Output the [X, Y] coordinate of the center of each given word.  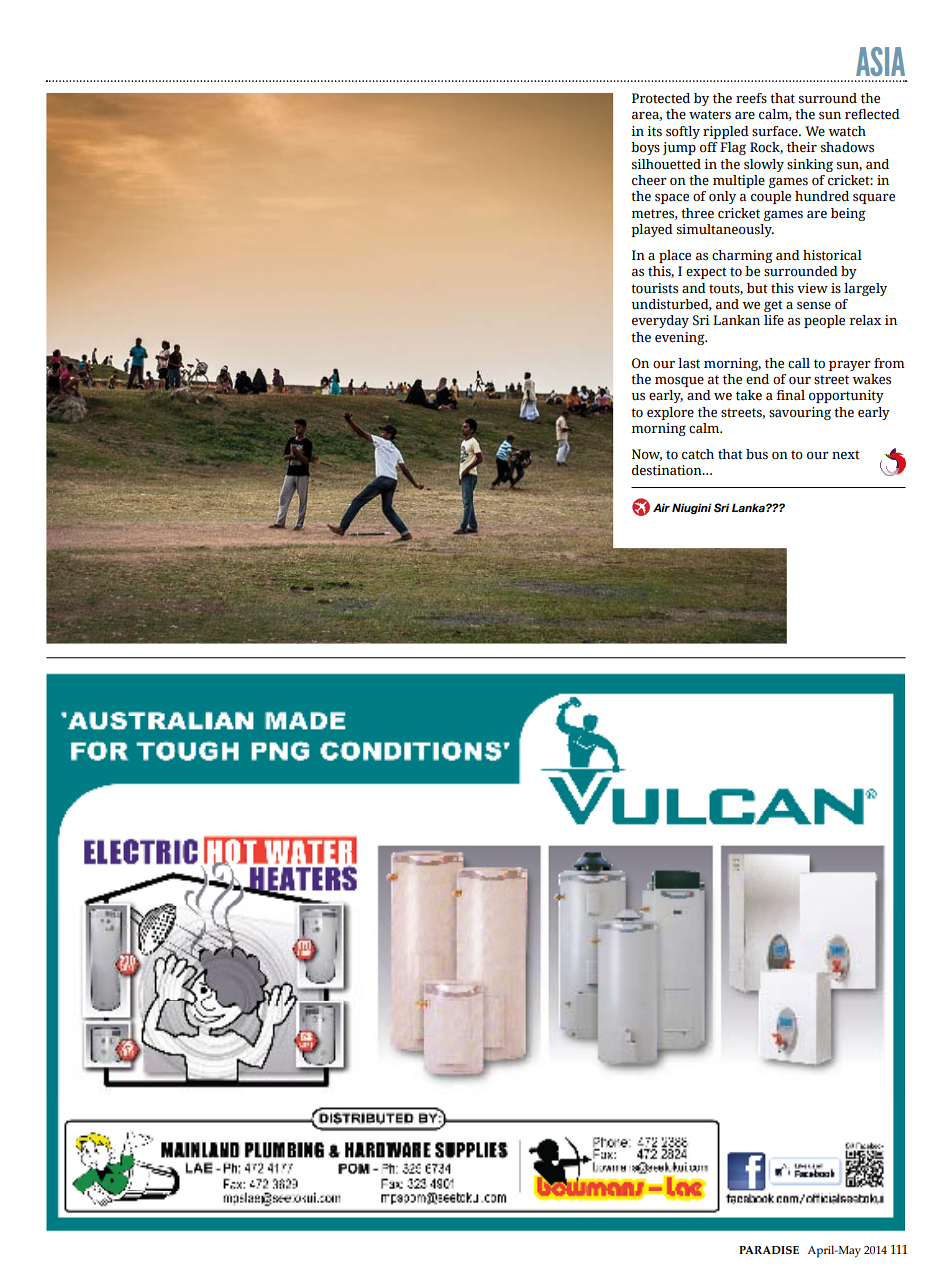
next [846, 455]
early [874, 413]
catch [698, 454]
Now [647, 455]
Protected [661, 98]
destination [668, 470]
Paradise [769, 1250]
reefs [751, 98]
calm [705, 428]
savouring [800, 413]
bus [757, 454]
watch [847, 131]
